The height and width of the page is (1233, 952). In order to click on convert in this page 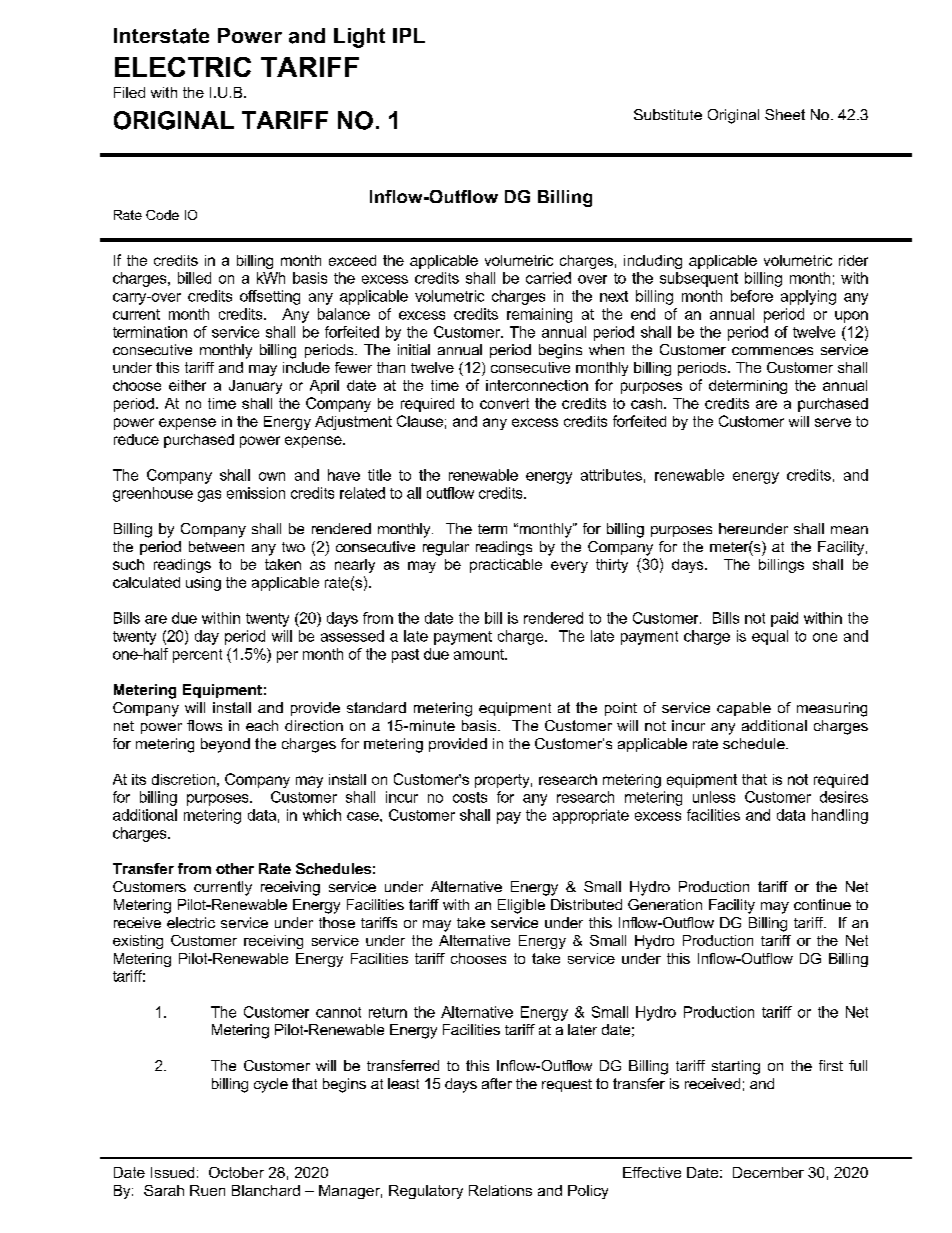, I will do `click(504, 403)`.
